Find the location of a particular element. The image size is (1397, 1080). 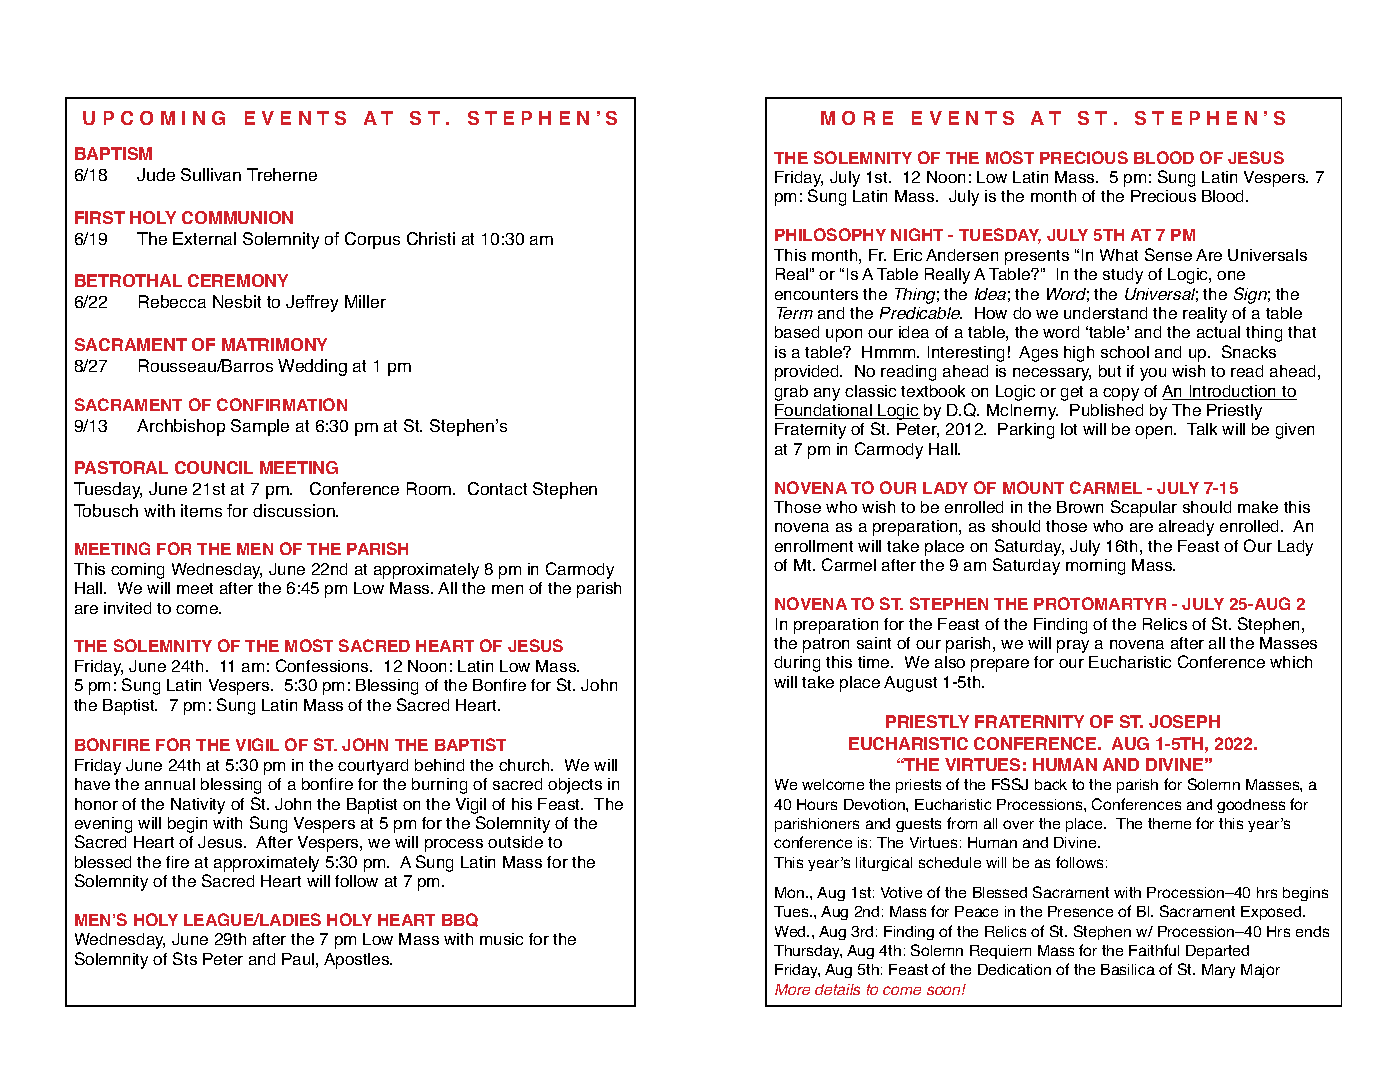

Basilica is located at coordinates (1128, 969).
